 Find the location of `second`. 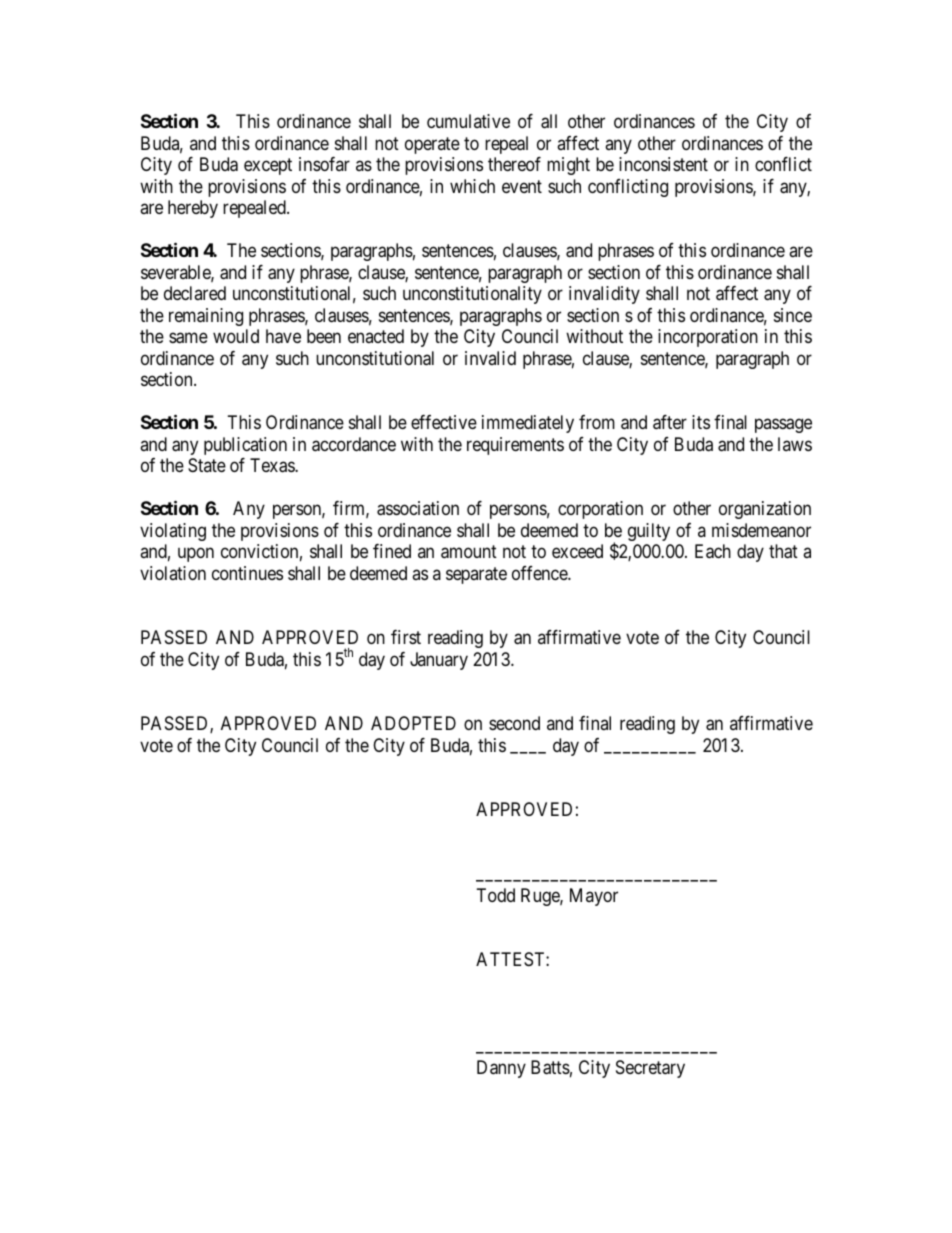

second is located at coordinates (514, 723).
